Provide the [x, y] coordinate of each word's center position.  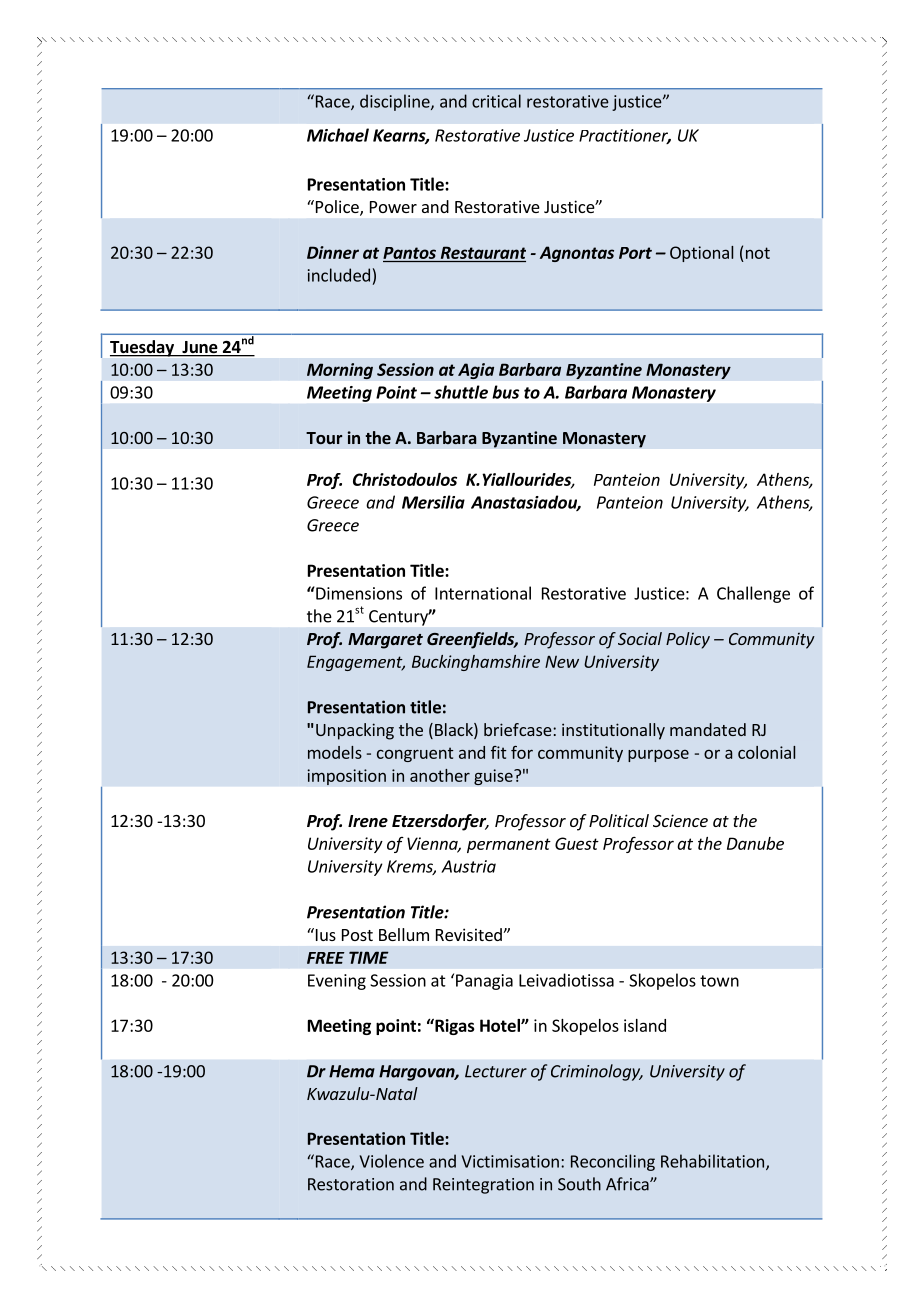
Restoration [351, 1184]
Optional [701, 254]
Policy [688, 640]
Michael [338, 135]
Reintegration [483, 1186]
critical [496, 101]
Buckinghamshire [476, 663]
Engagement [356, 663]
